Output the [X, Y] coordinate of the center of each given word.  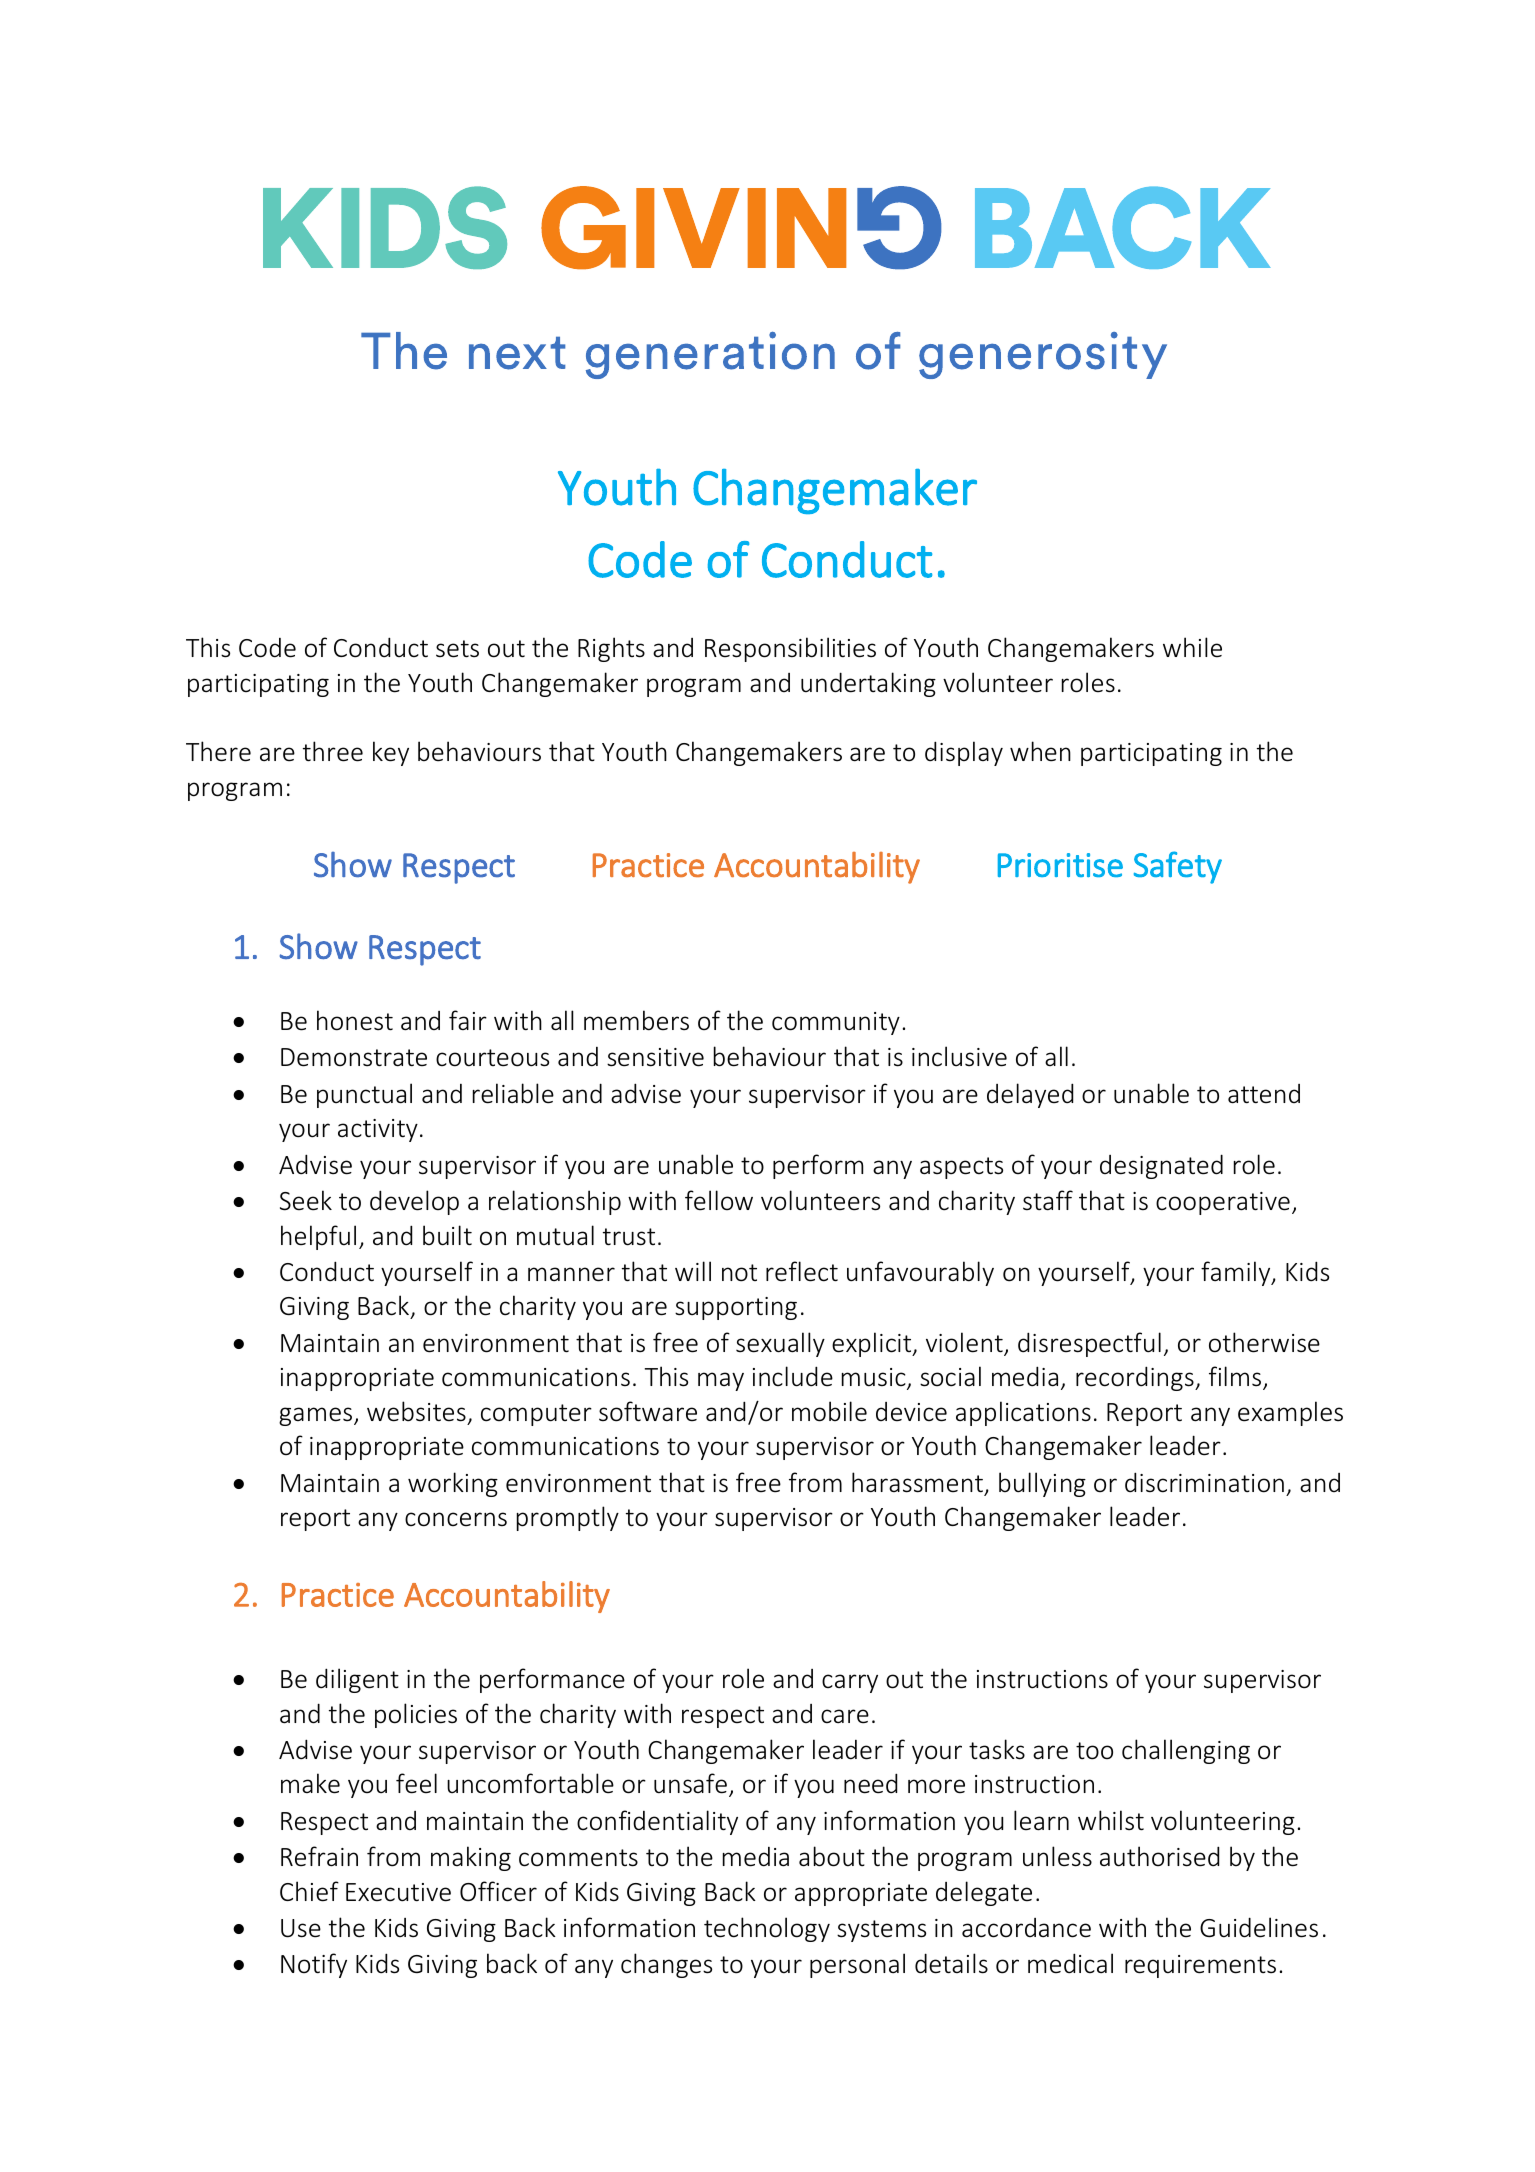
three [333, 751]
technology [767, 1929]
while [1192, 647]
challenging [1186, 1751]
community [836, 1023]
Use [301, 1928]
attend [1264, 1094]
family [1237, 1273]
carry [850, 1683]
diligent [357, 1680]
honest [355, 1020]
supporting [736, 1308]
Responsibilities [790, 649]
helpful [318, 1237]
